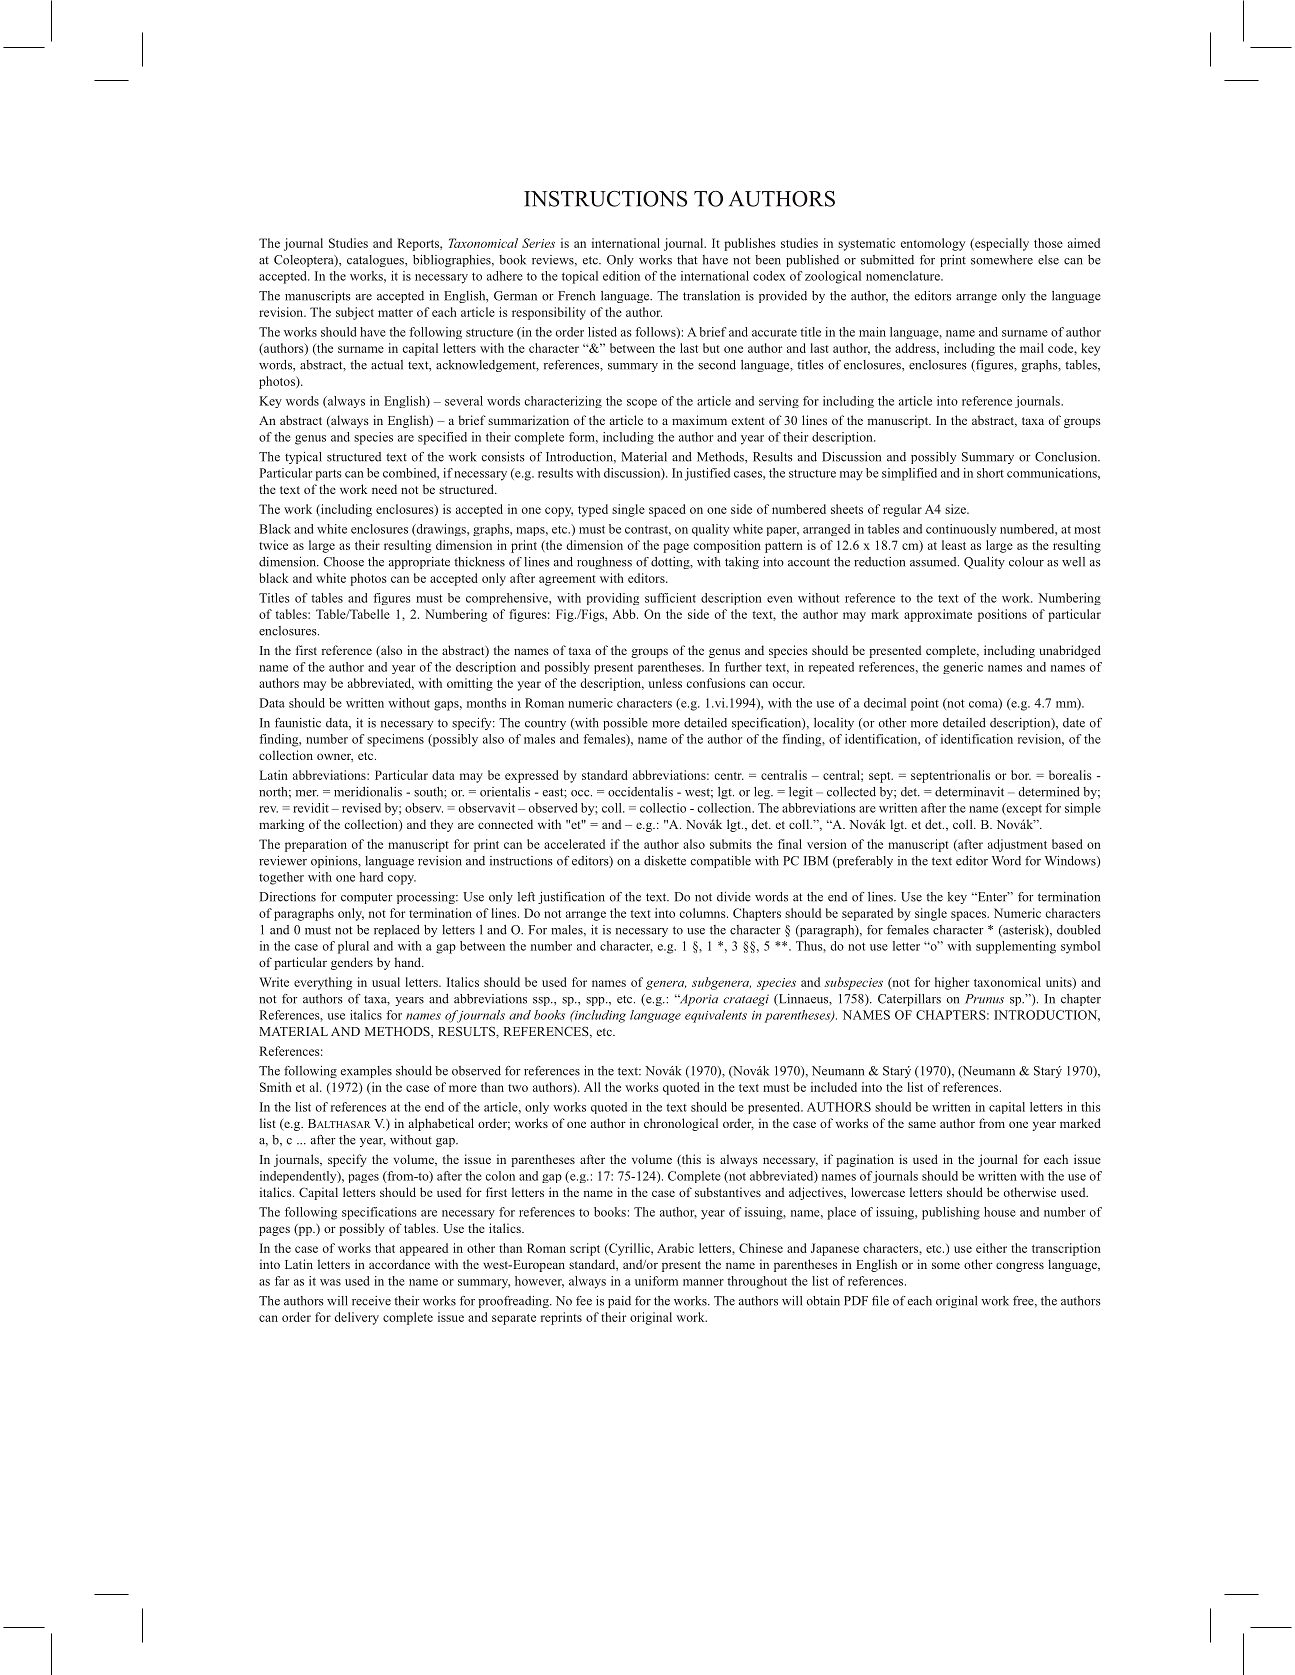  Describe the element at coordinates (344, 562) in the screenshot. I see `Choose` at that location.
